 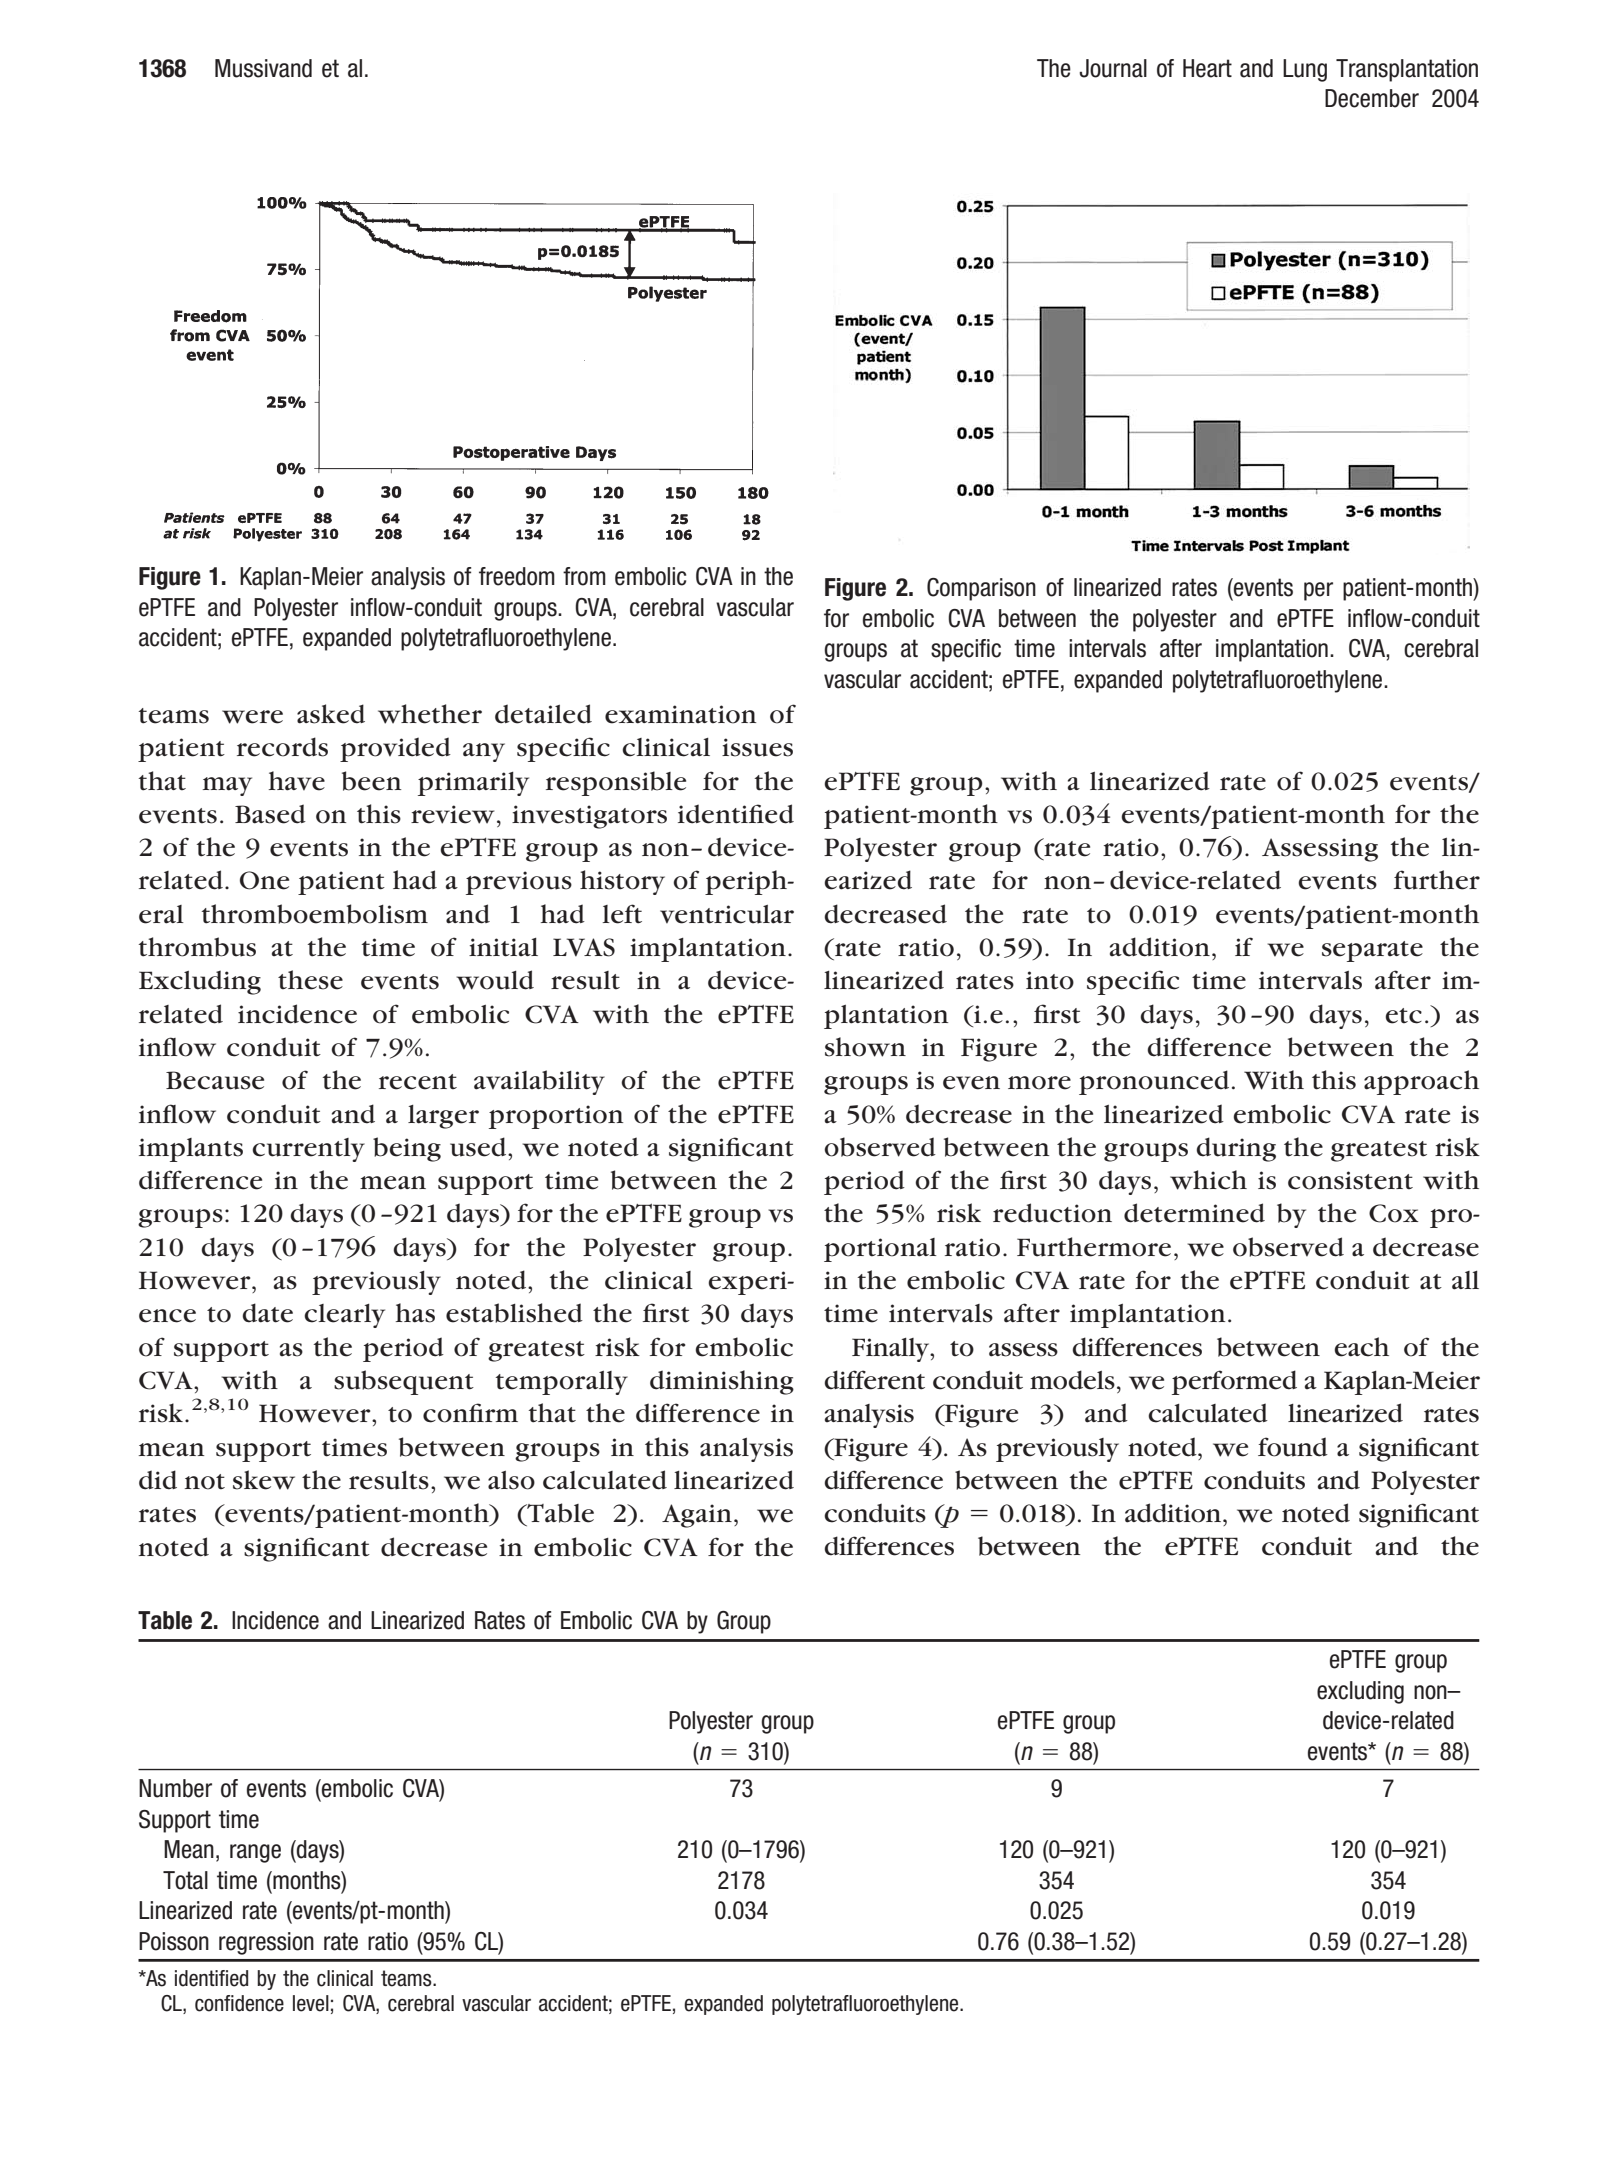 I want to click on Journal, so click(x=1113, y=68).
